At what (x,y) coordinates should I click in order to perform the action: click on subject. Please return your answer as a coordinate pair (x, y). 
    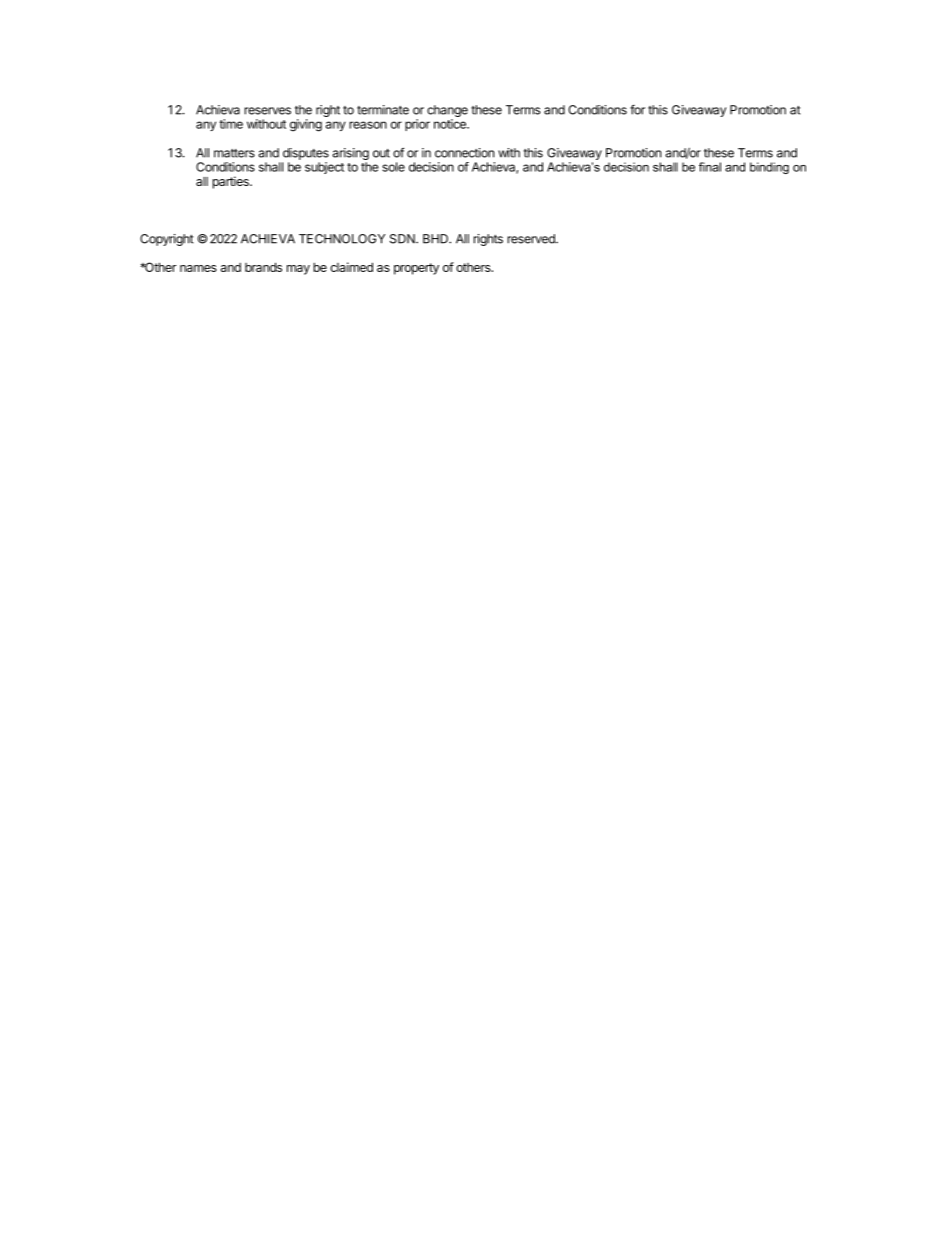
    Looking at the image, I should click on (324, 168).
